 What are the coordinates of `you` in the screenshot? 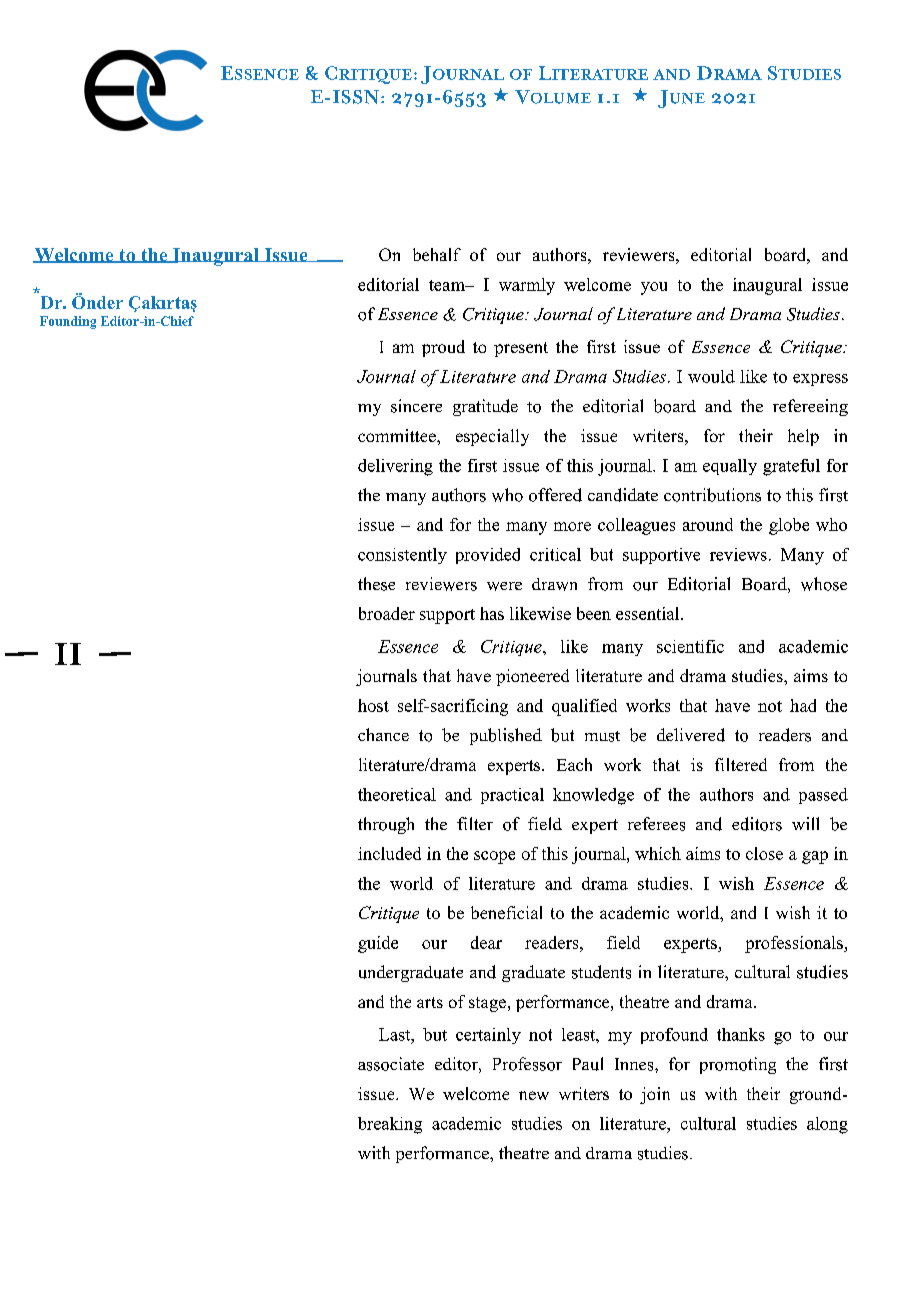 It's located at (654, 288).
